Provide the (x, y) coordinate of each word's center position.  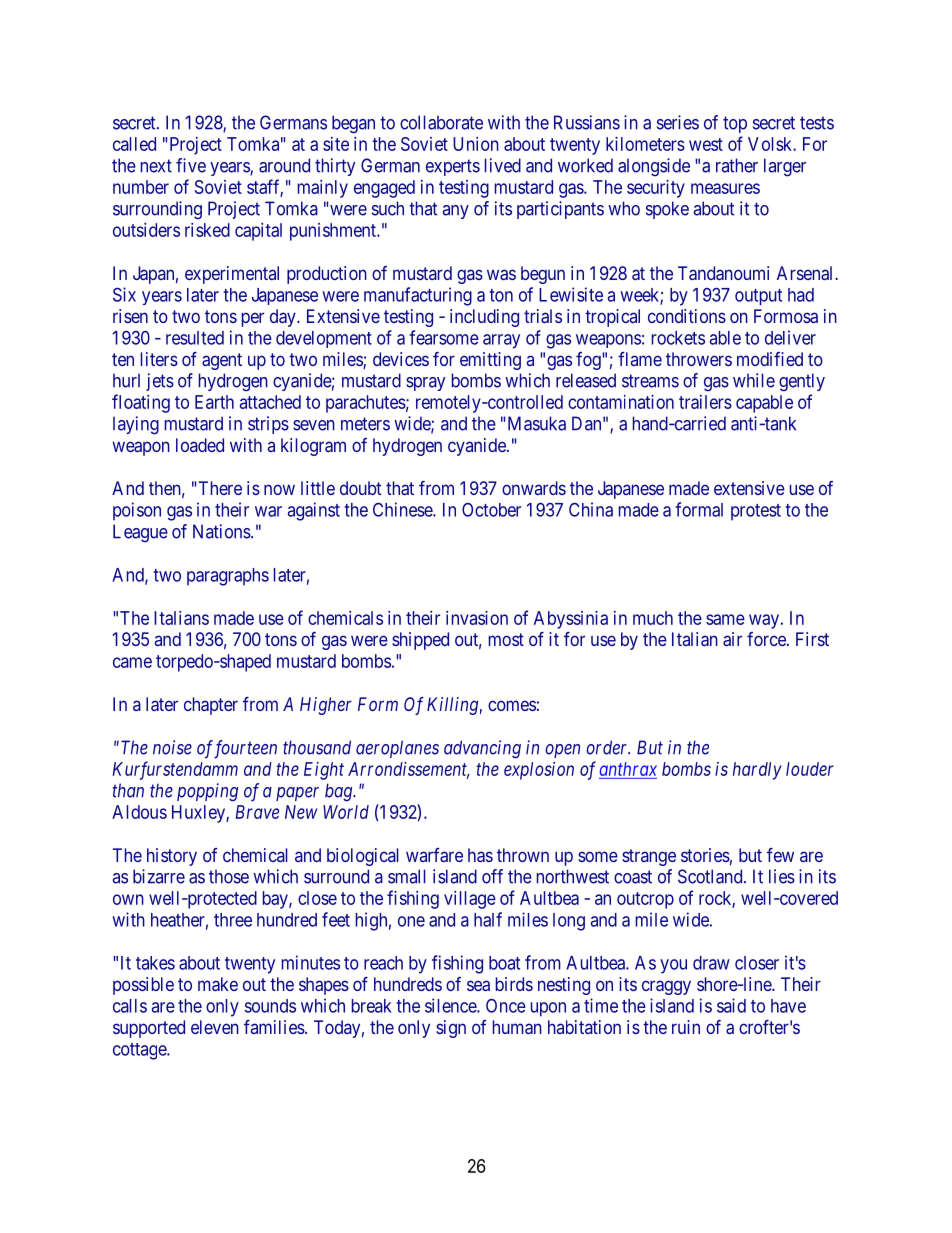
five (191, 165)
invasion (477, 618)
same (725, 619)
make (218, 984)
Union (476, 144)
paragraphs (228, 577)
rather (737, 165)
